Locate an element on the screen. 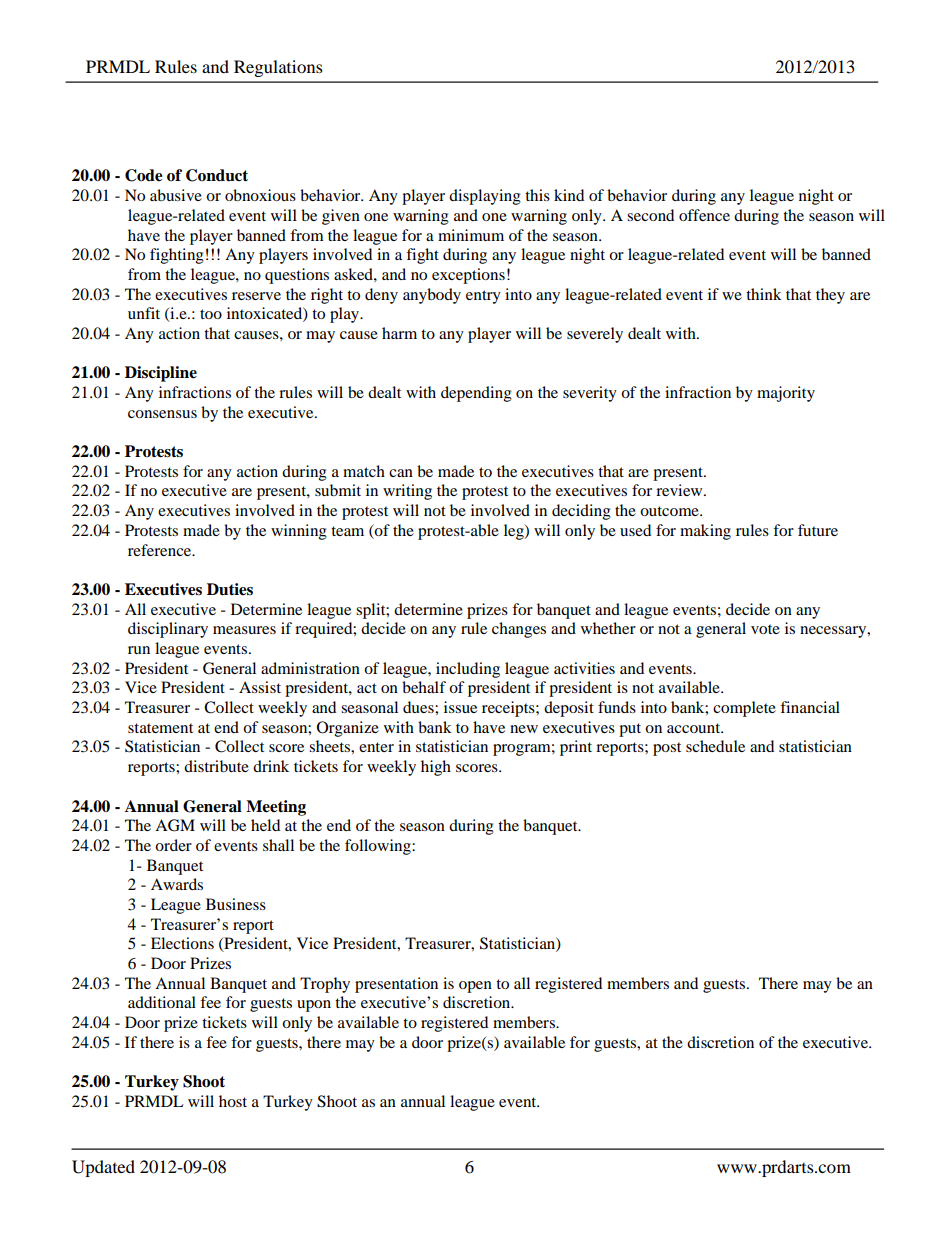 The image size is (952, 1233). Regulations is located at coordinates (278, 68).
